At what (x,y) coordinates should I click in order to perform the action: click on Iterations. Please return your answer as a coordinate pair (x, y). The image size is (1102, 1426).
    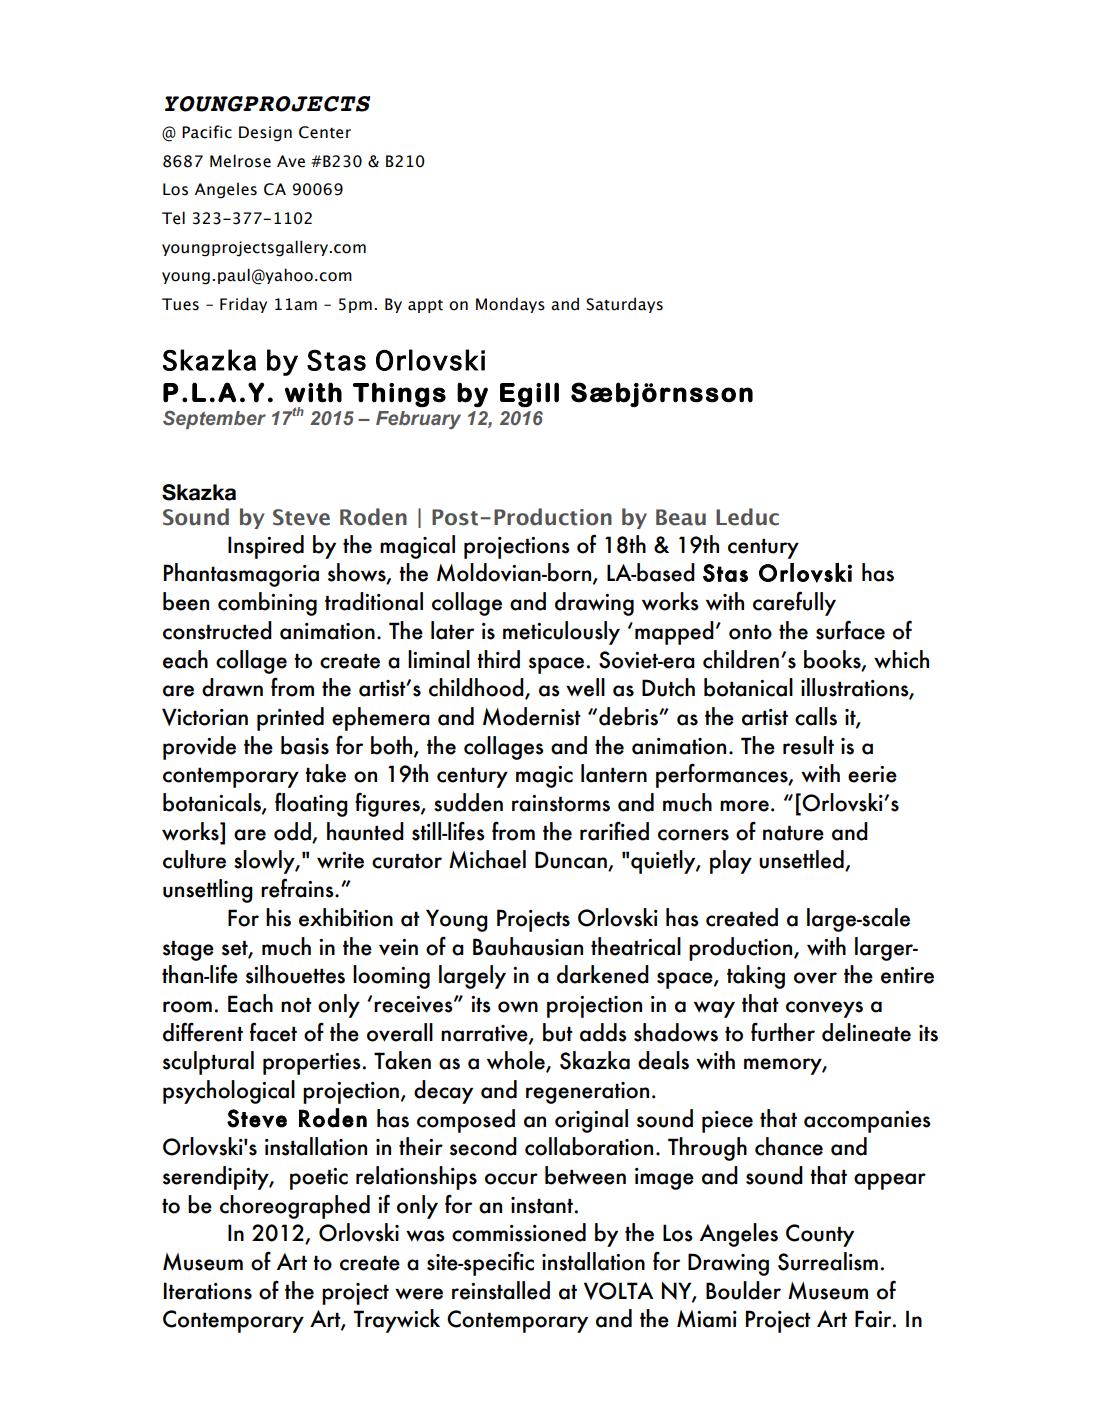
    Looking at the image, I should click on (208, 1291).
